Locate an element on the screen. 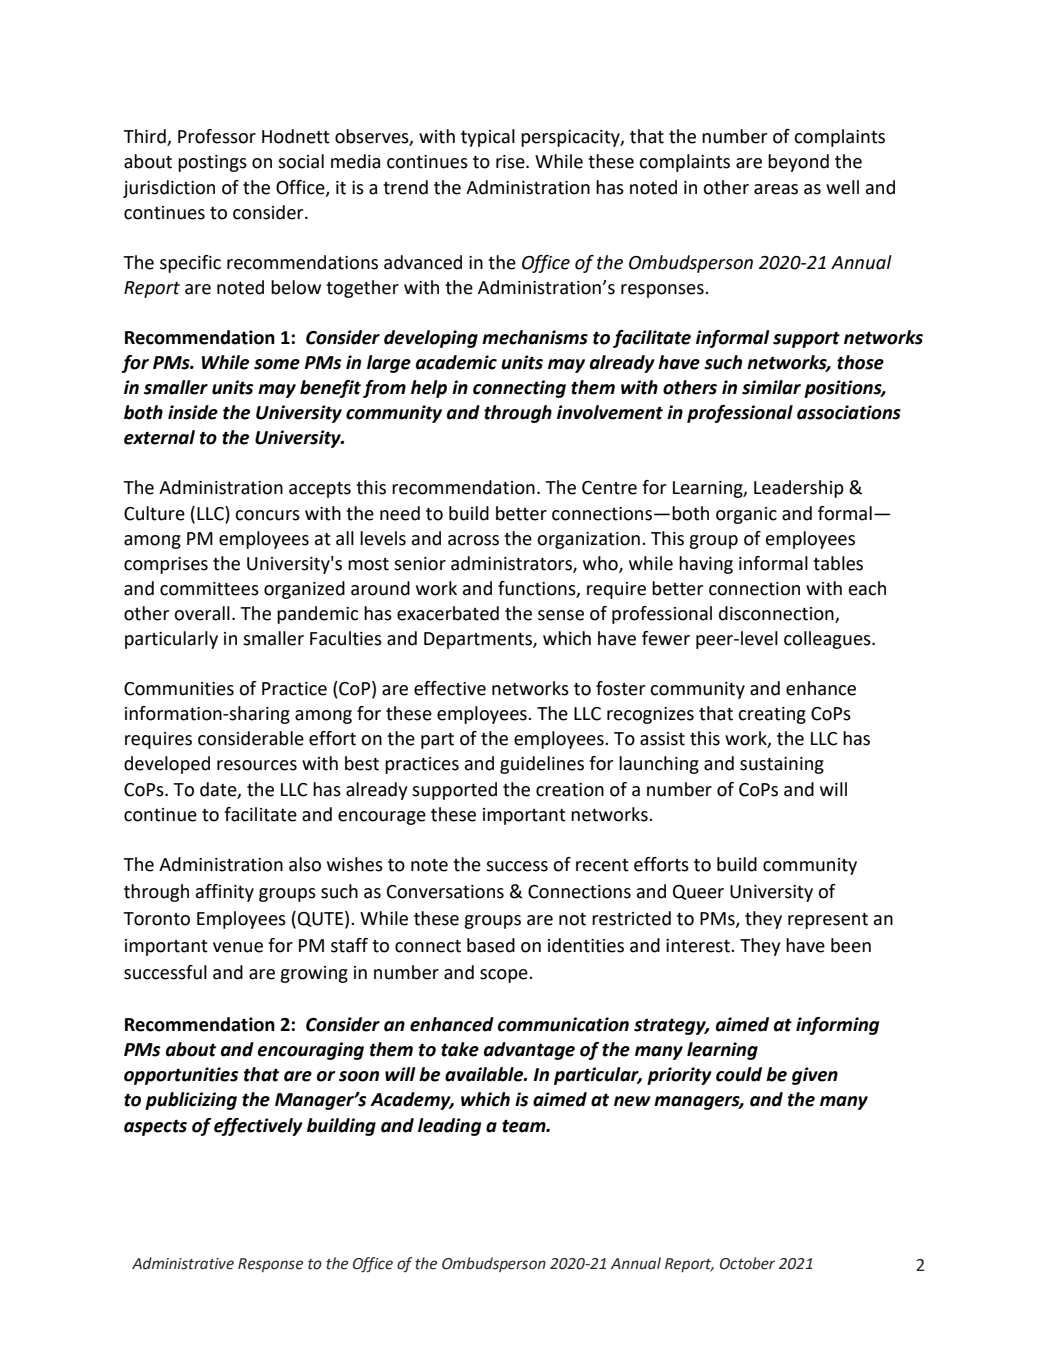 This screenshot has height=1356, width=1048. encouraging is located at coordinates (311, 1051).
